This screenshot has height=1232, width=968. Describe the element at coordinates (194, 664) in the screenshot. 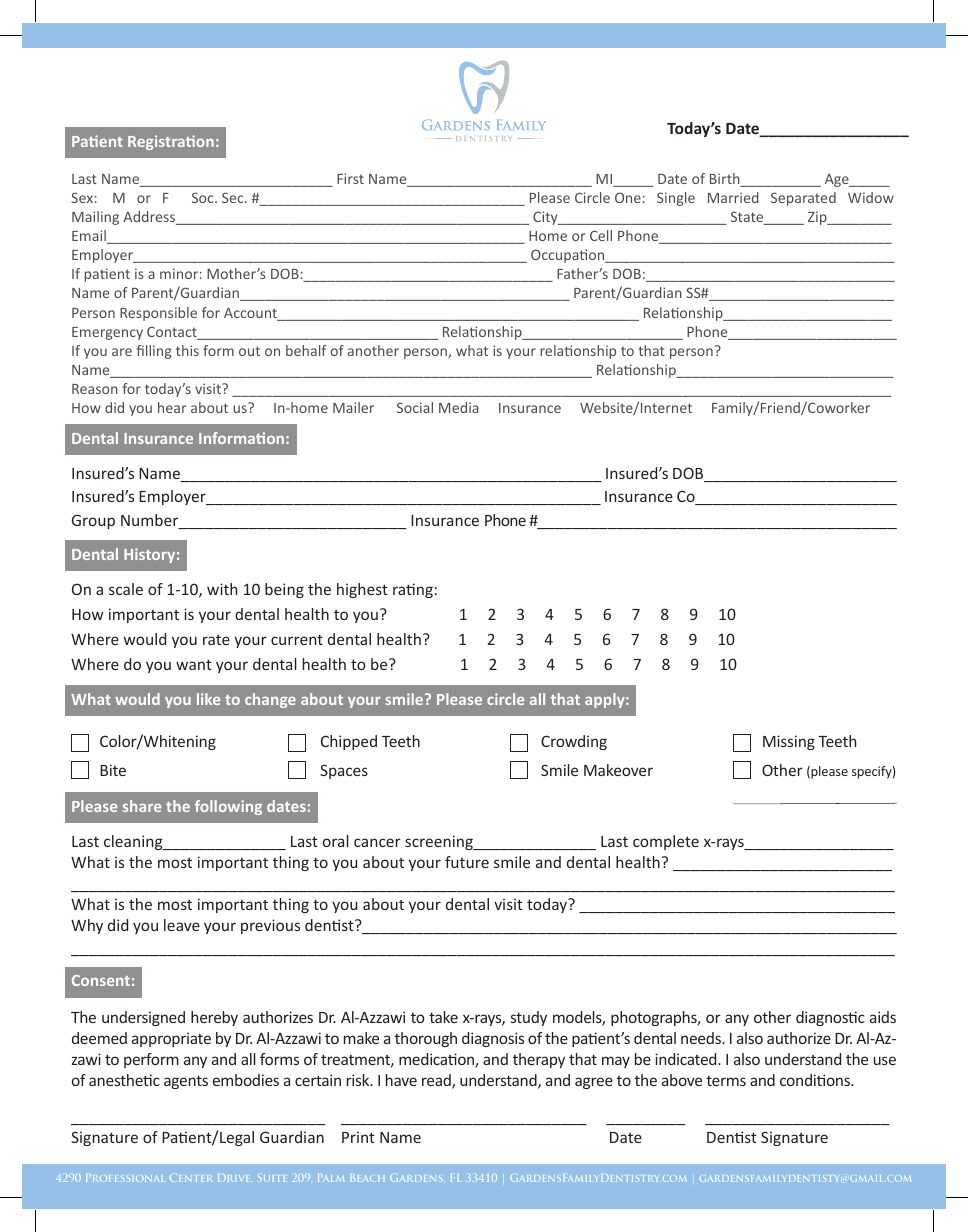

I see `want` at that location.
